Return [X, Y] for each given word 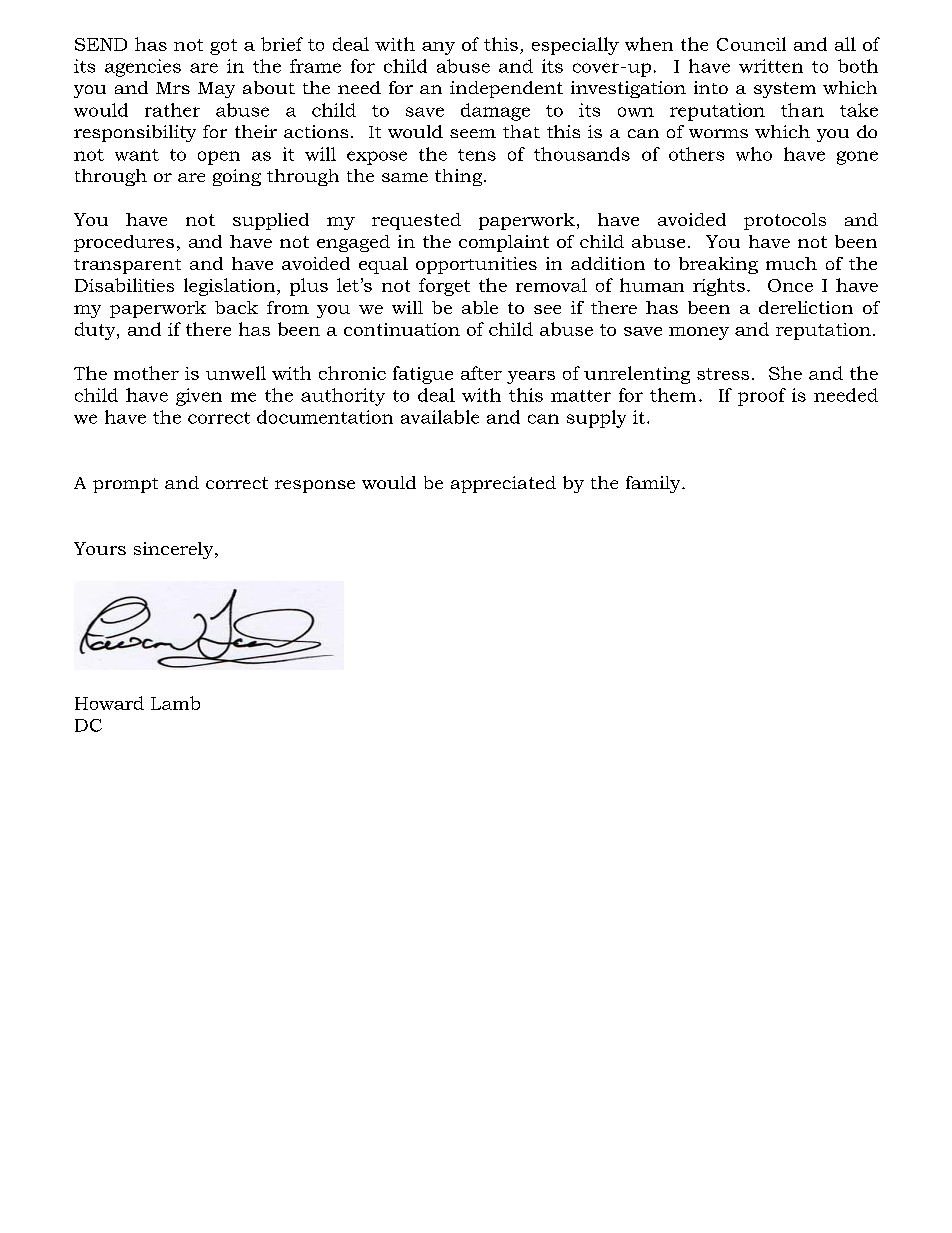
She [785, 373]
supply [596, 419]
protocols [785, 221]
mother [146, 373]
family [654, 484]
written [771, 66]
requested [416, 221]
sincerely [175, 550]
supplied [271, 221]
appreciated [503, 484]
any [438, 48]
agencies [143, 68]
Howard [109, 703]
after [481, 373]
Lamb [175, 703]
